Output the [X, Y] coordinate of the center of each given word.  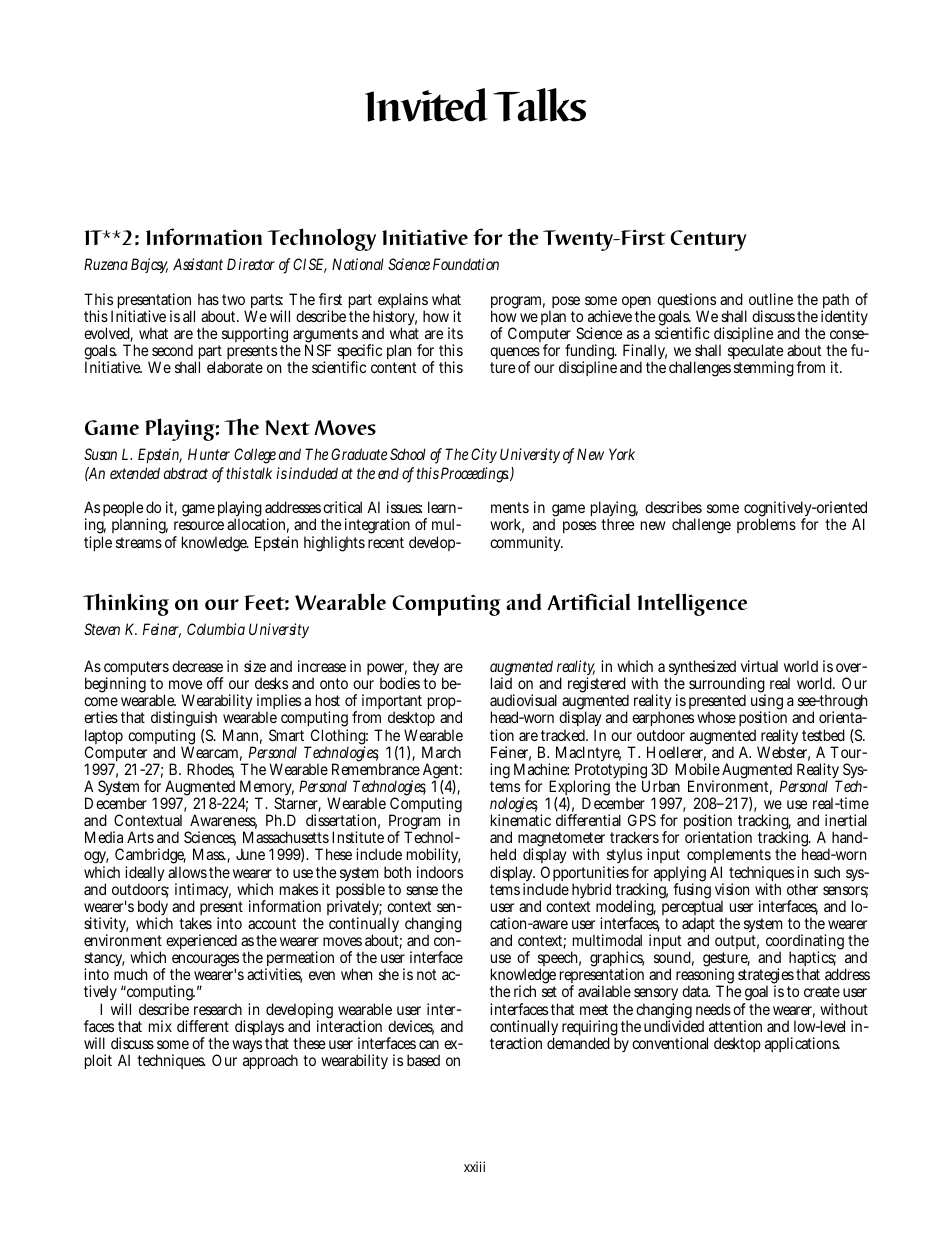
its [455, 333]
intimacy [203, 892]
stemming [765, 369]
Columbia [216, 629]
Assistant [198, 264]
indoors [440, 872]
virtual [759, 666]
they [428, 669]
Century [708, 240]
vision [732, 889]
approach [270, 1061]
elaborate [235, 367]
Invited [426, 105]
